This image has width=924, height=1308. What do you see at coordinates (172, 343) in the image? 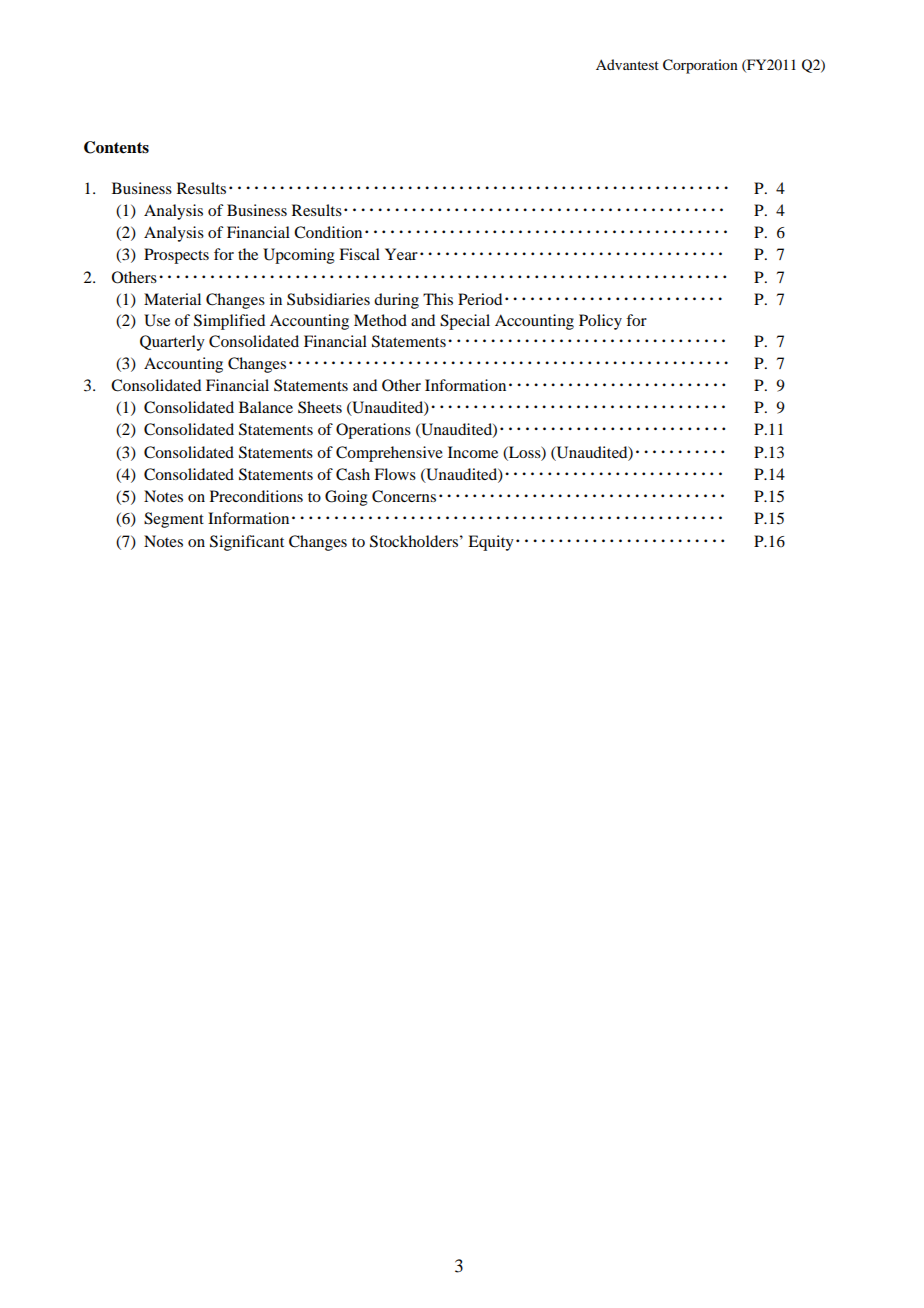
I see `Quarterly` at bounding box center [172, 343].
